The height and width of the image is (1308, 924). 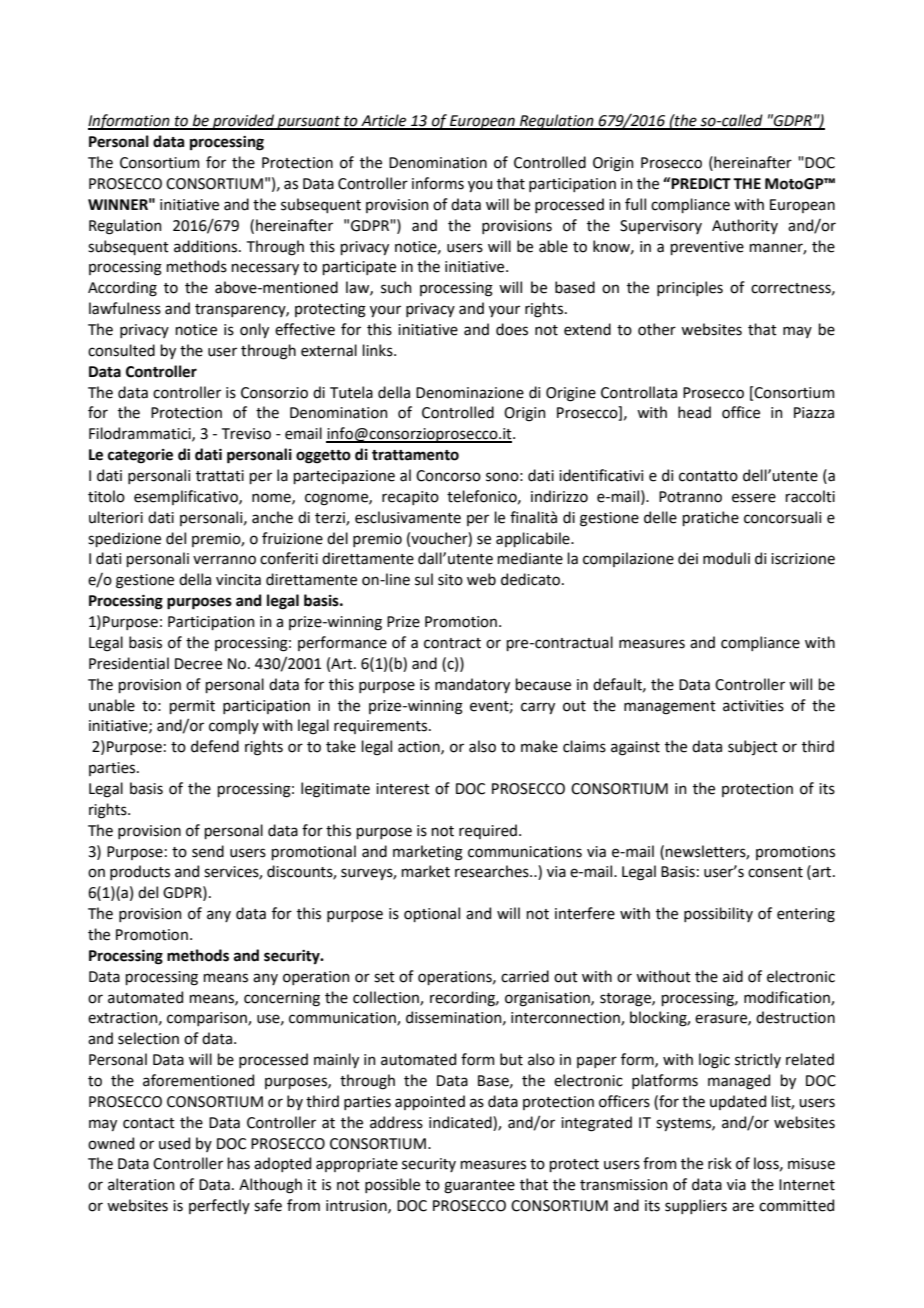 What do you see at coordinates (140, 872) in the image?
I see `products` at bounding box center [140, 872].
